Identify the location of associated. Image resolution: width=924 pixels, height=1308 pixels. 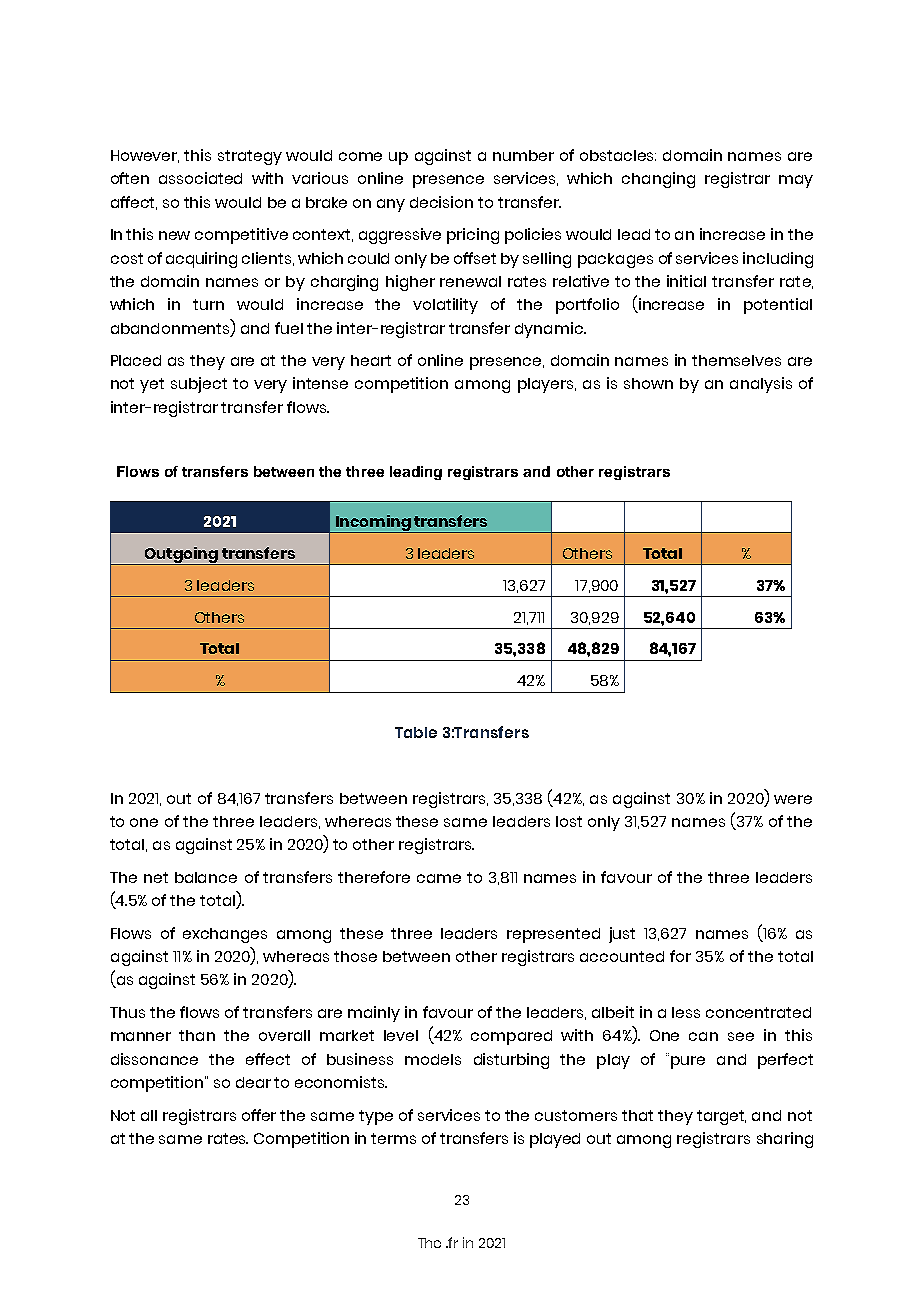
(200, 178).
